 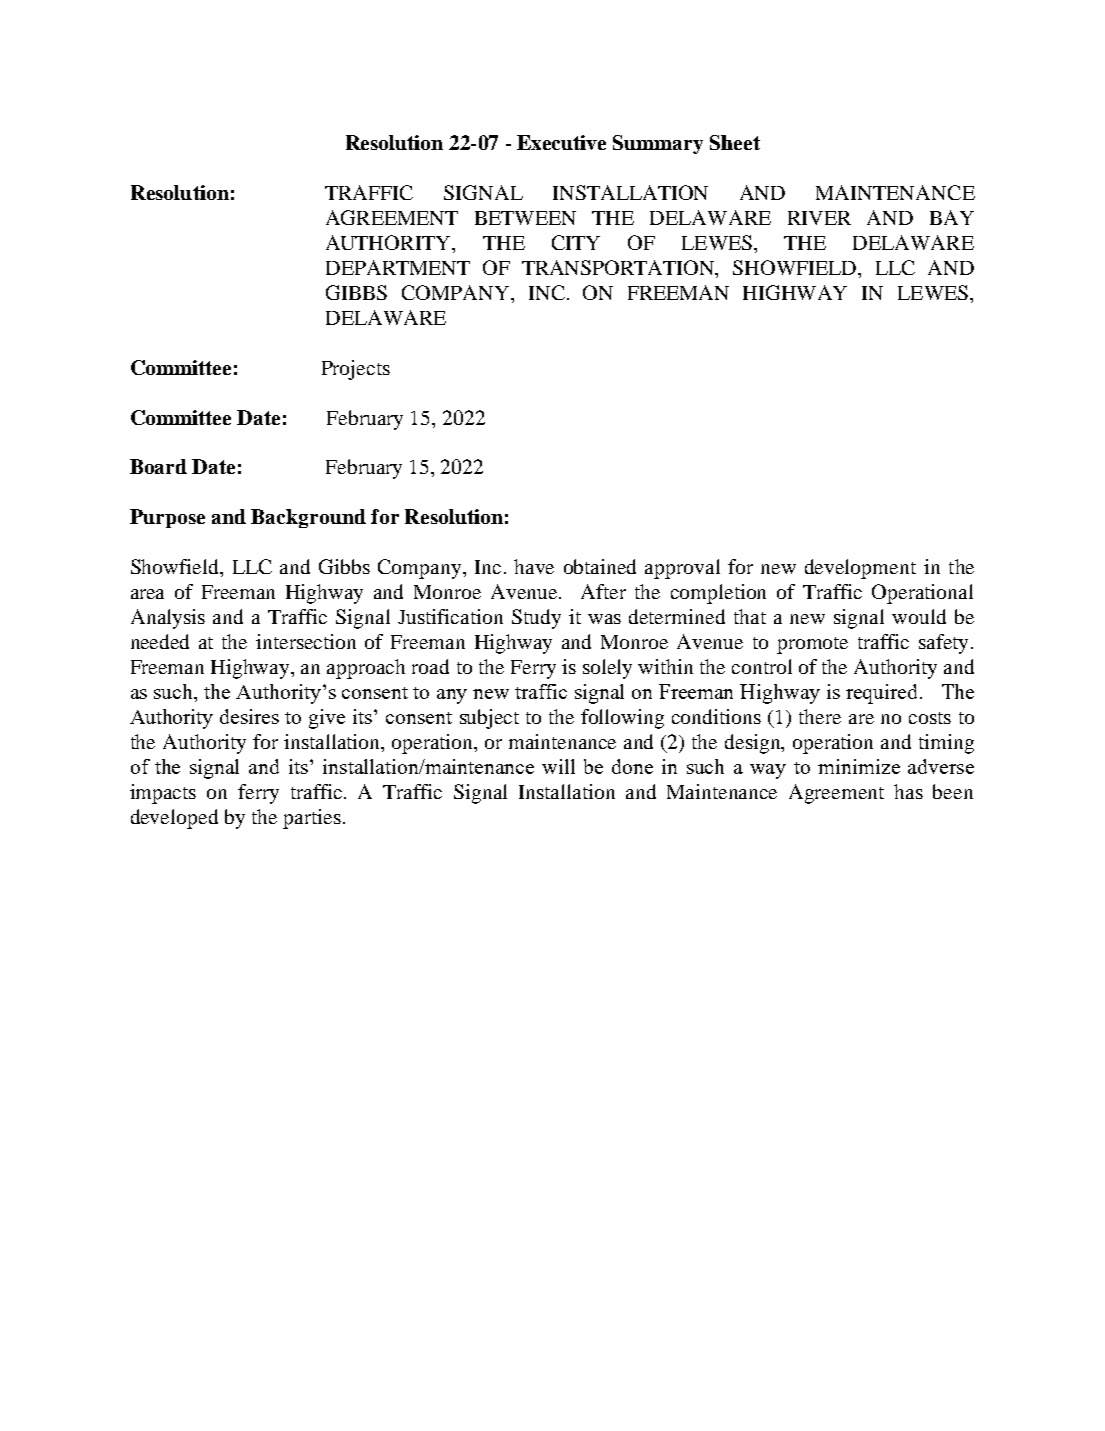 What do you see at coordinates (561, 142) in the screenshot?
I see `Executive` at bounding box center [561, 142].
